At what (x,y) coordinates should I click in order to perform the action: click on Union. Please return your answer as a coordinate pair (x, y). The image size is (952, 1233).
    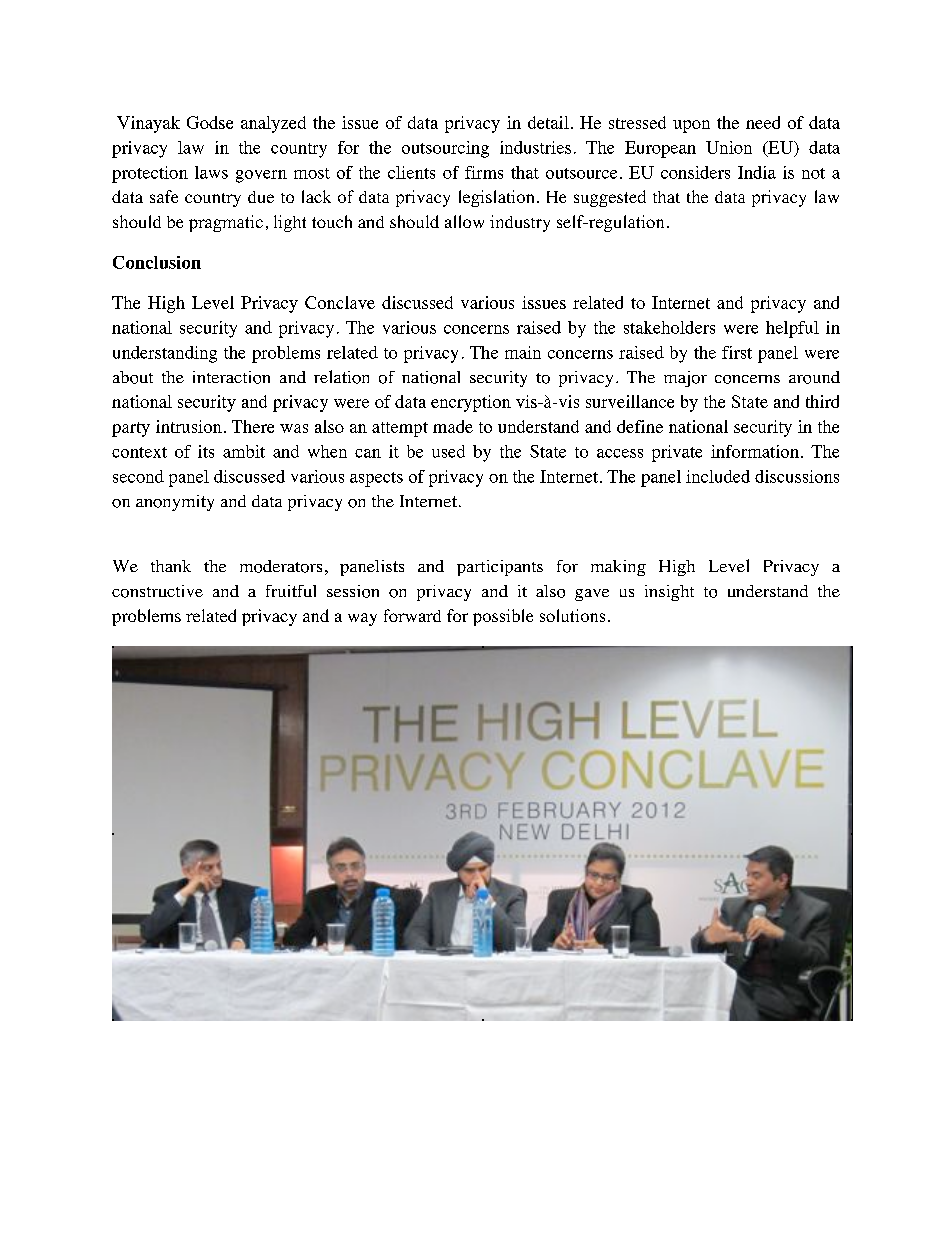
    Looking at the image, I should click on (729, 147).
